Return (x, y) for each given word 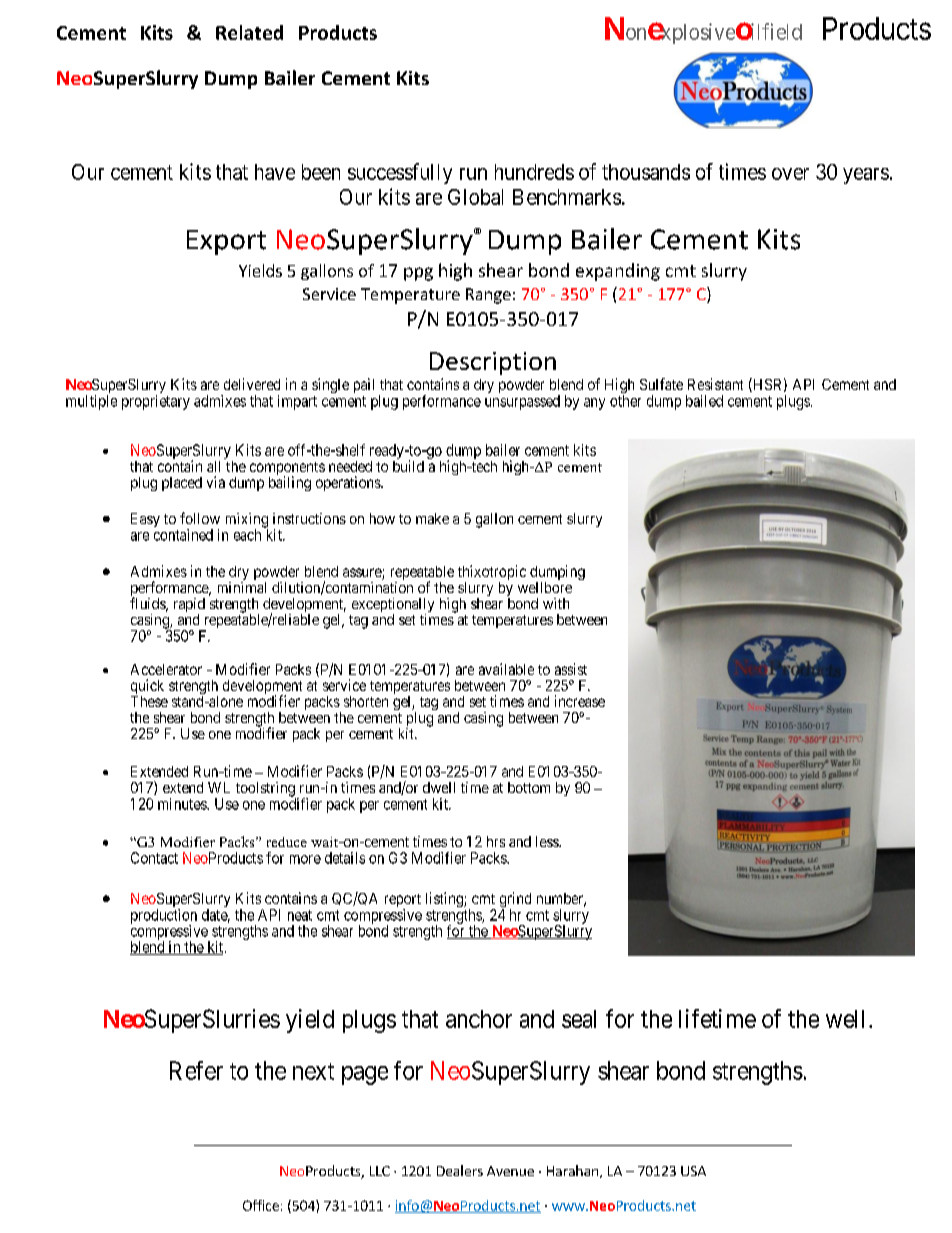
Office (261, 1205)
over (790, 174)
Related (249, 32)
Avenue (510, 1171)
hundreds (534, 172)
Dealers (460, 1170)
